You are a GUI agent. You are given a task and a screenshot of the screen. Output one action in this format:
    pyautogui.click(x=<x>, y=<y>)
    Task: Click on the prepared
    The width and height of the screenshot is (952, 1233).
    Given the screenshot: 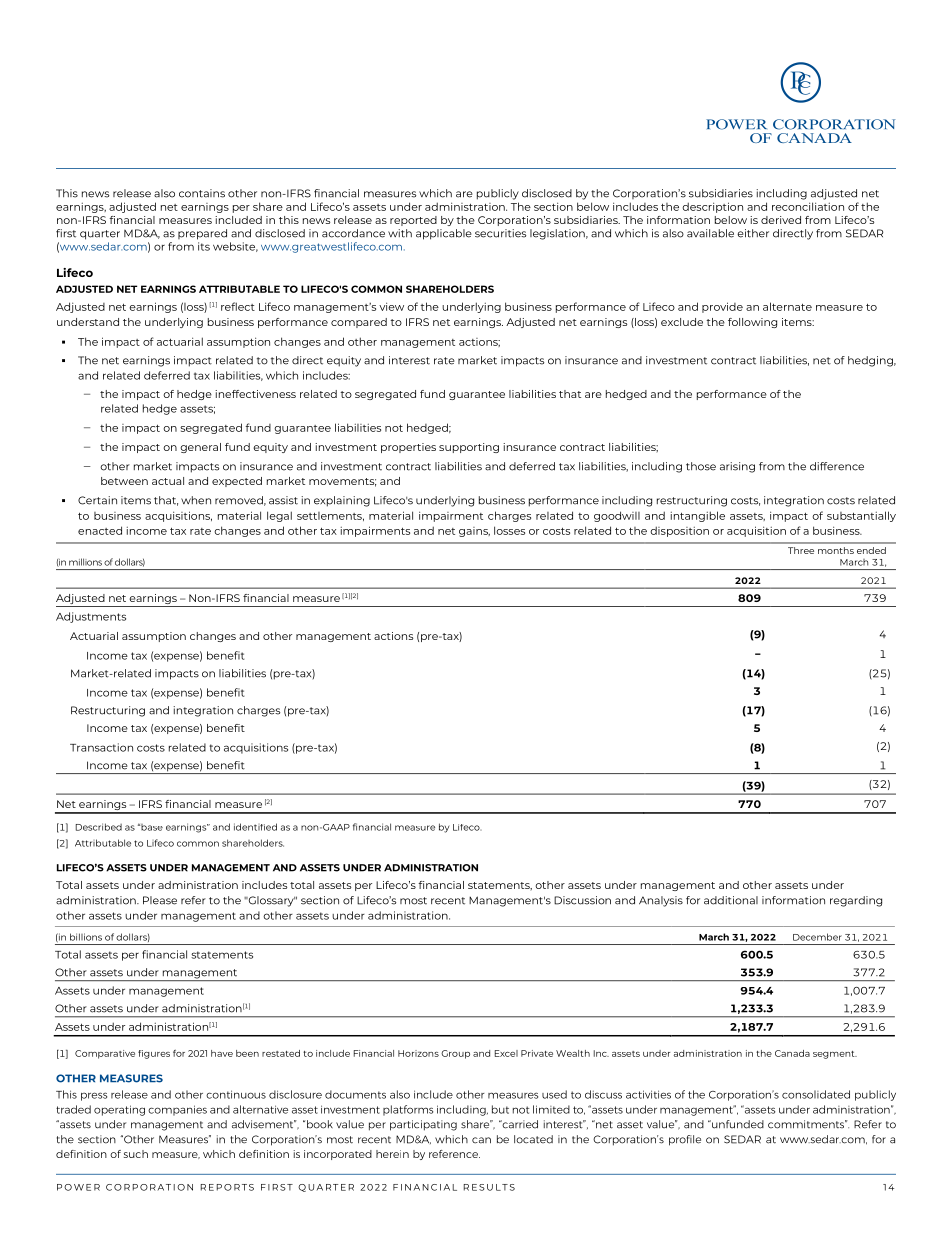 What is the action you would take?
    pyautogui.click(x=202, y=234)
